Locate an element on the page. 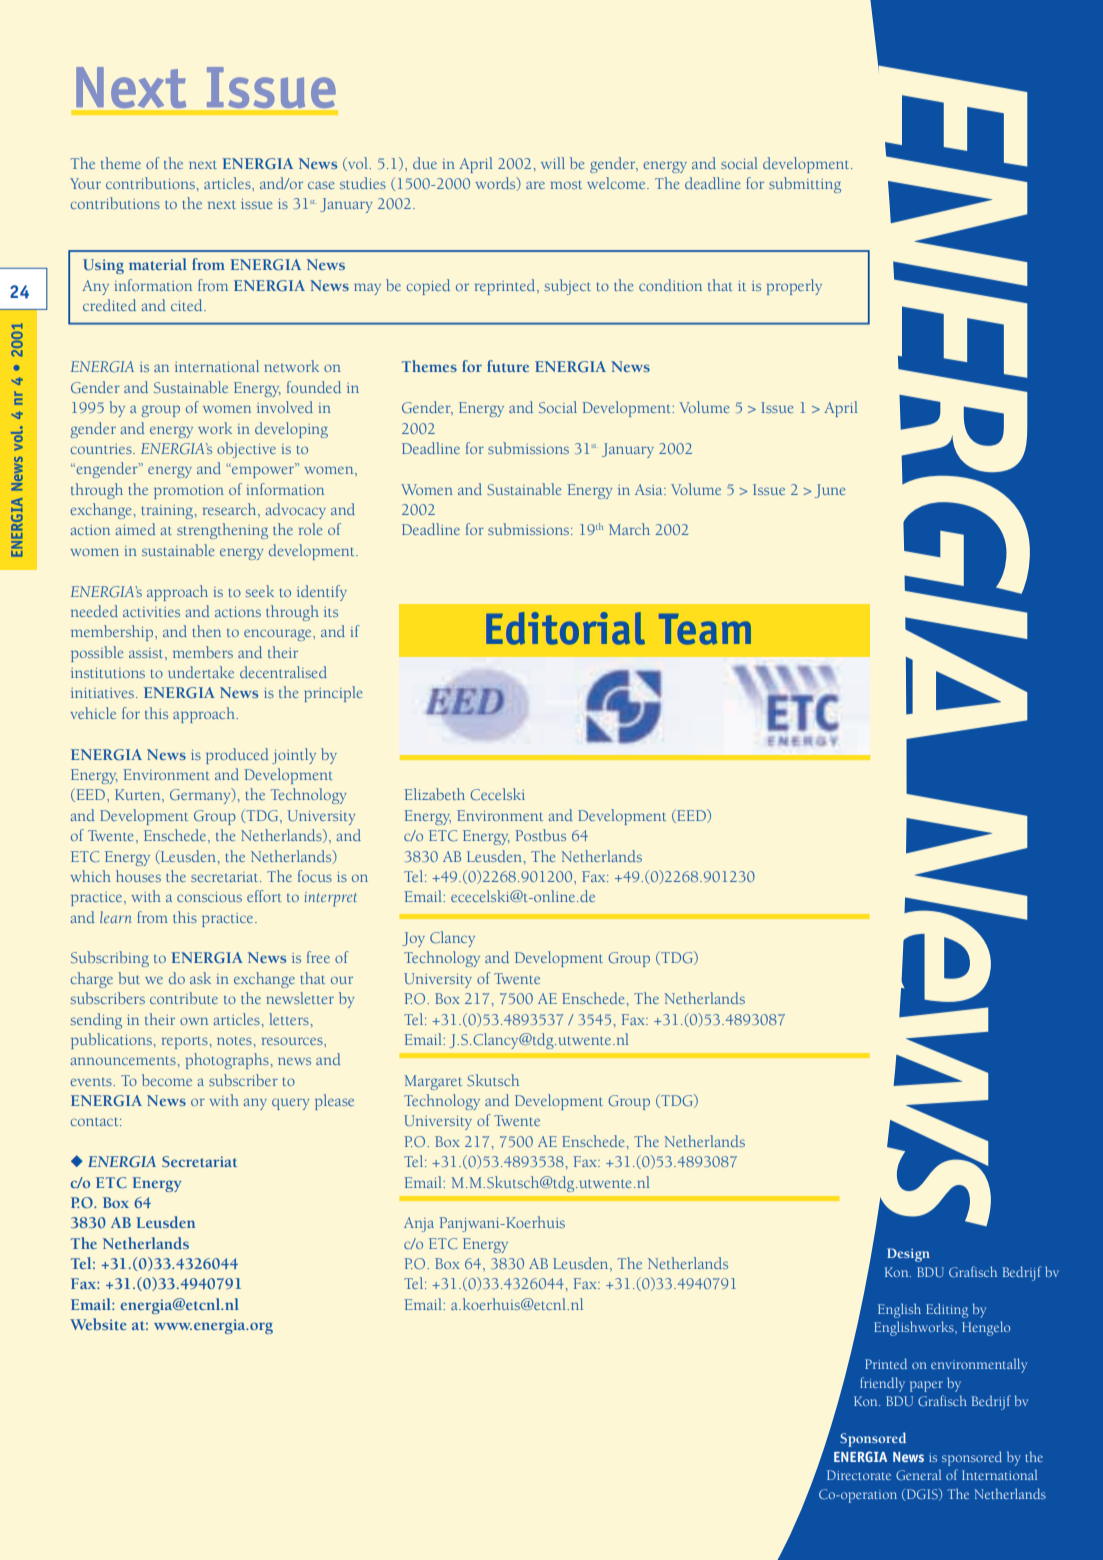  Team is located at coordinates (705, 629).
